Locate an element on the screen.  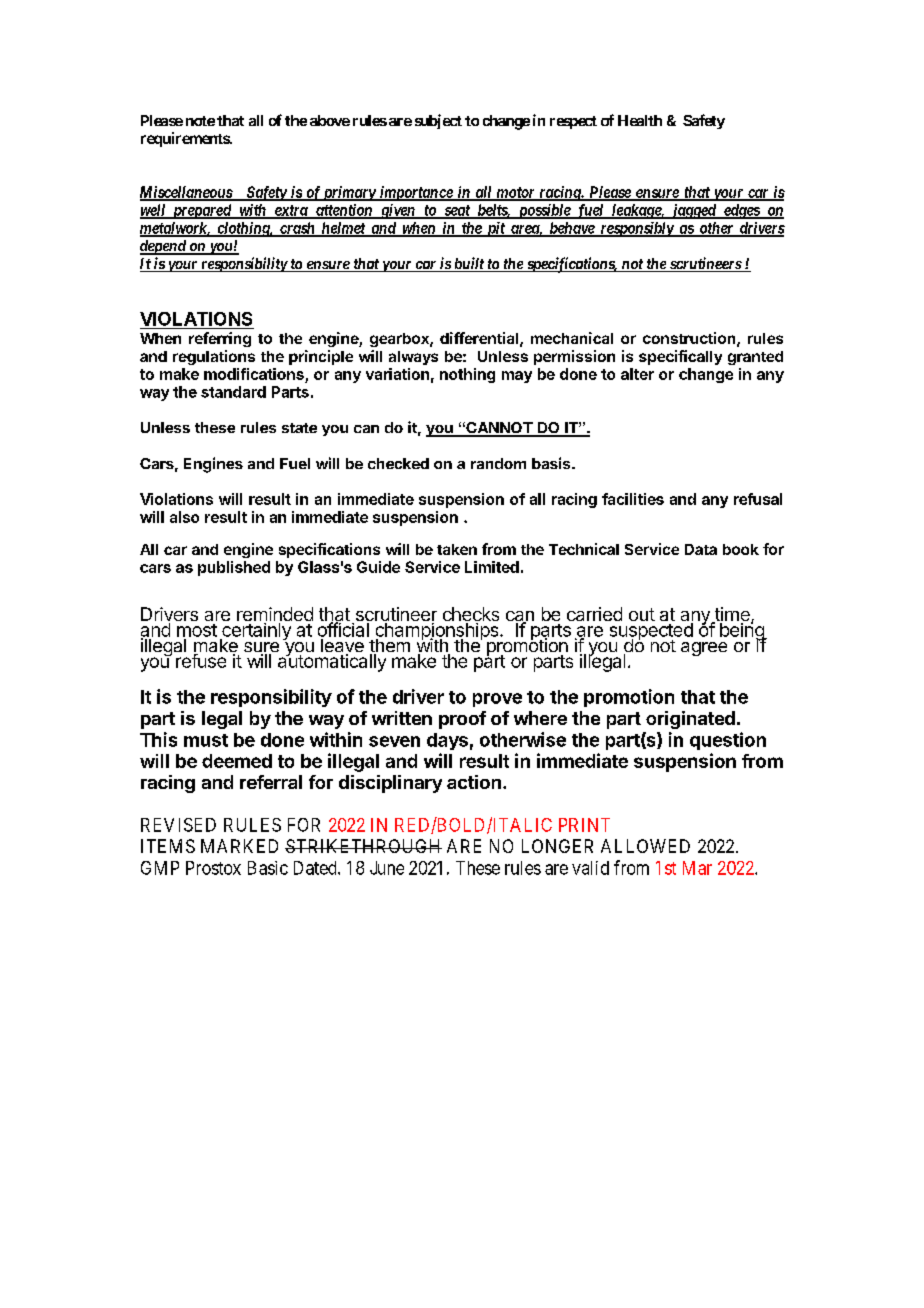
note is located at coordinates (200, 121).
